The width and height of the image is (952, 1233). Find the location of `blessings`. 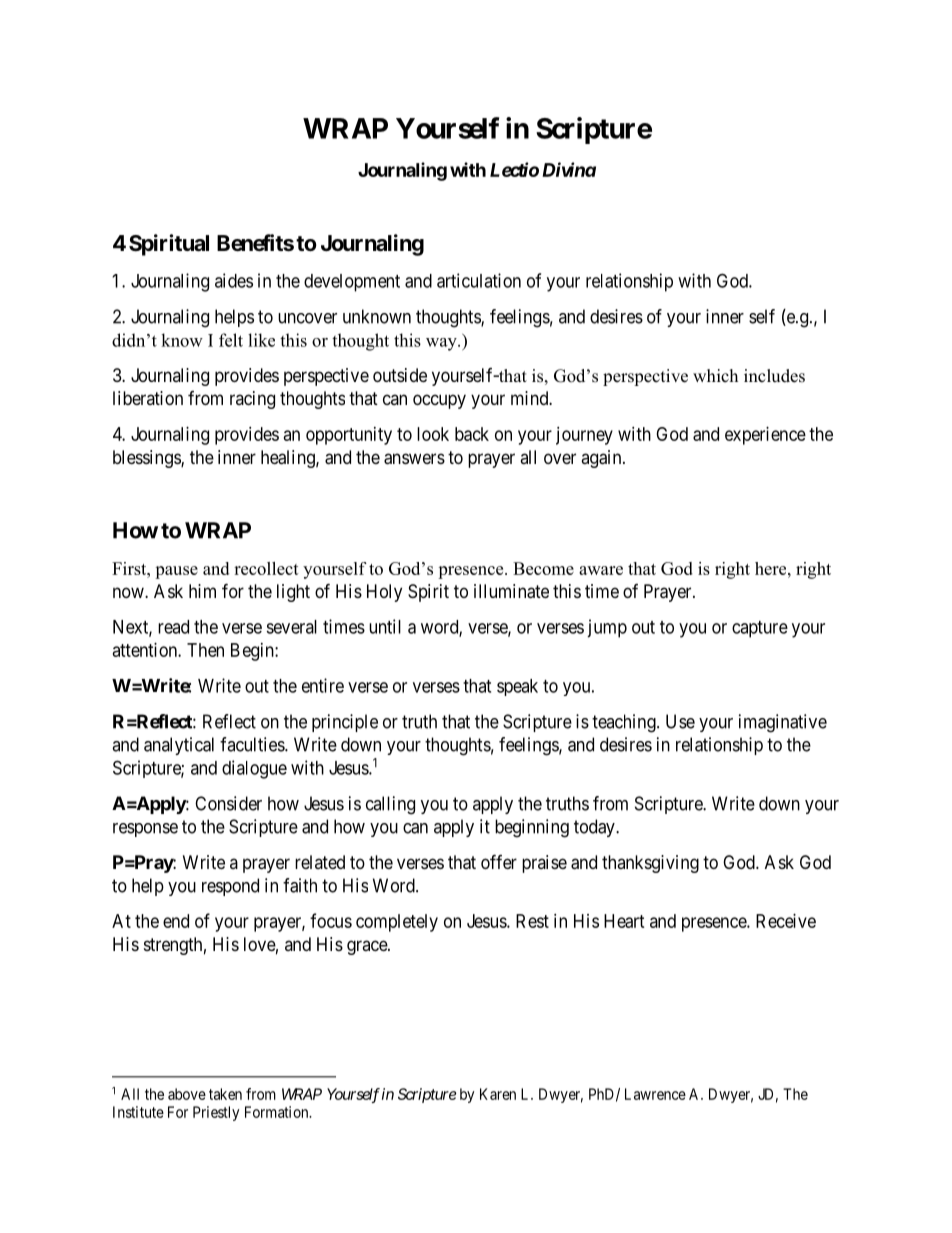

blessings is located at coordinates (147, 459).
